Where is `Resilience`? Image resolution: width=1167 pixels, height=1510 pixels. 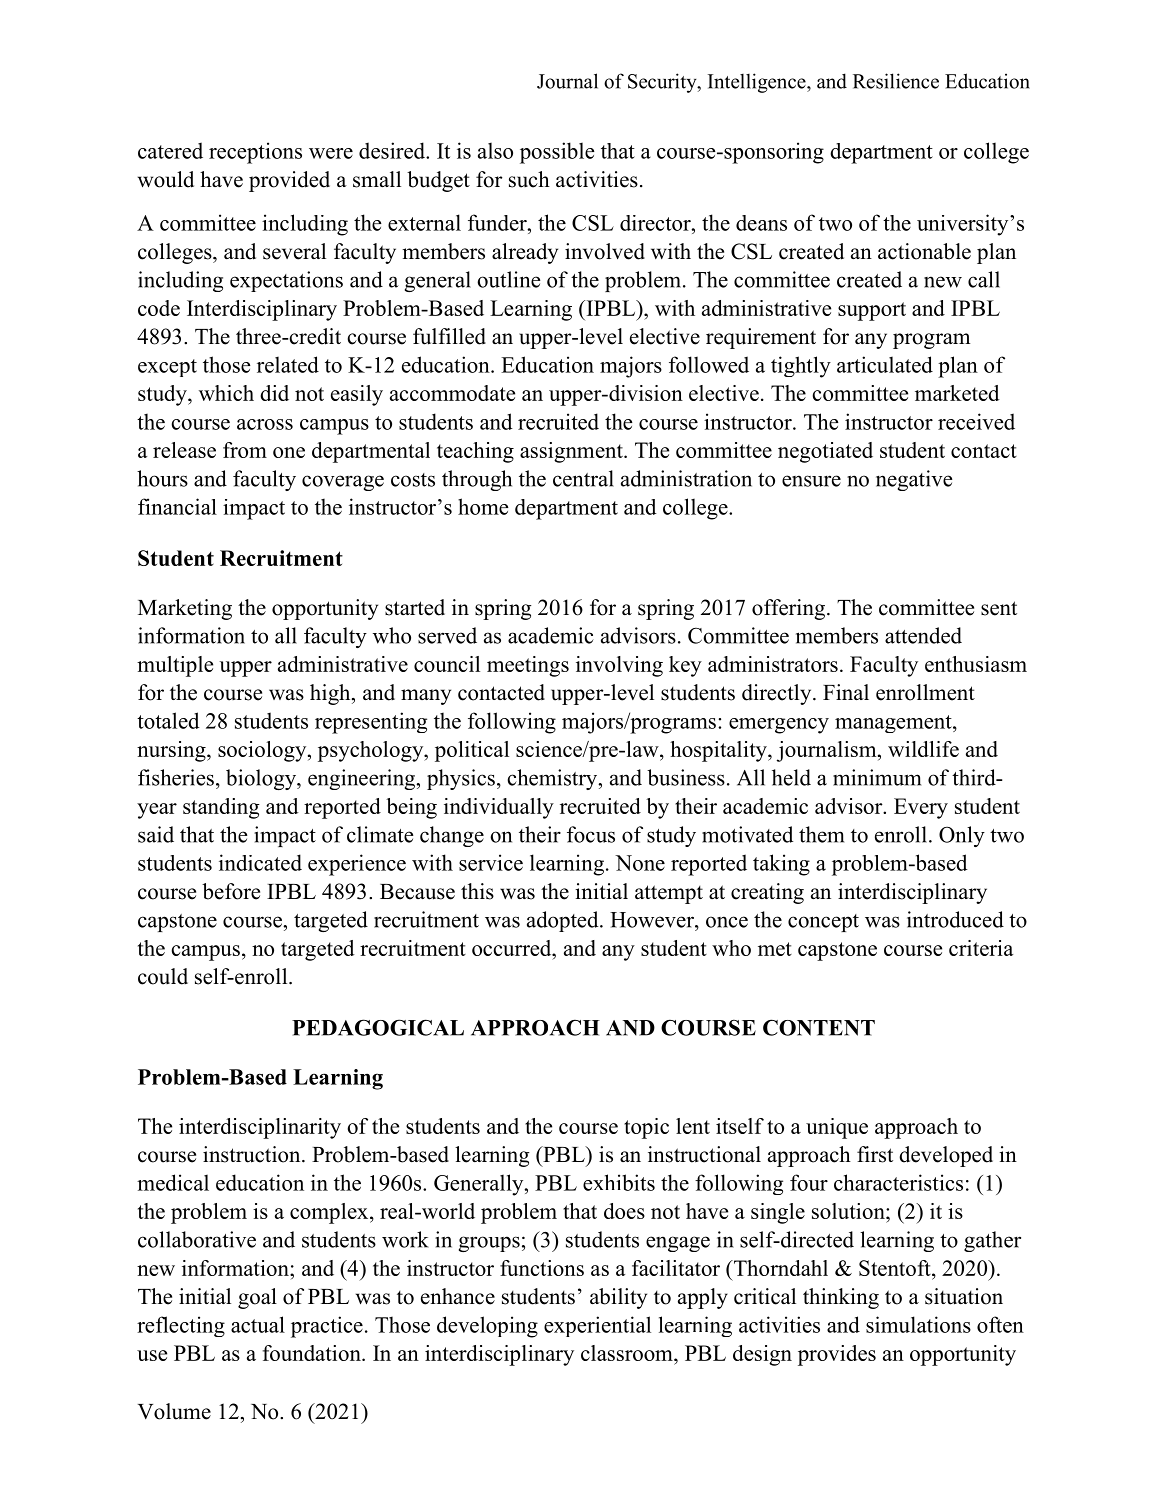
Resilience is located at coordinates (896, 81).
